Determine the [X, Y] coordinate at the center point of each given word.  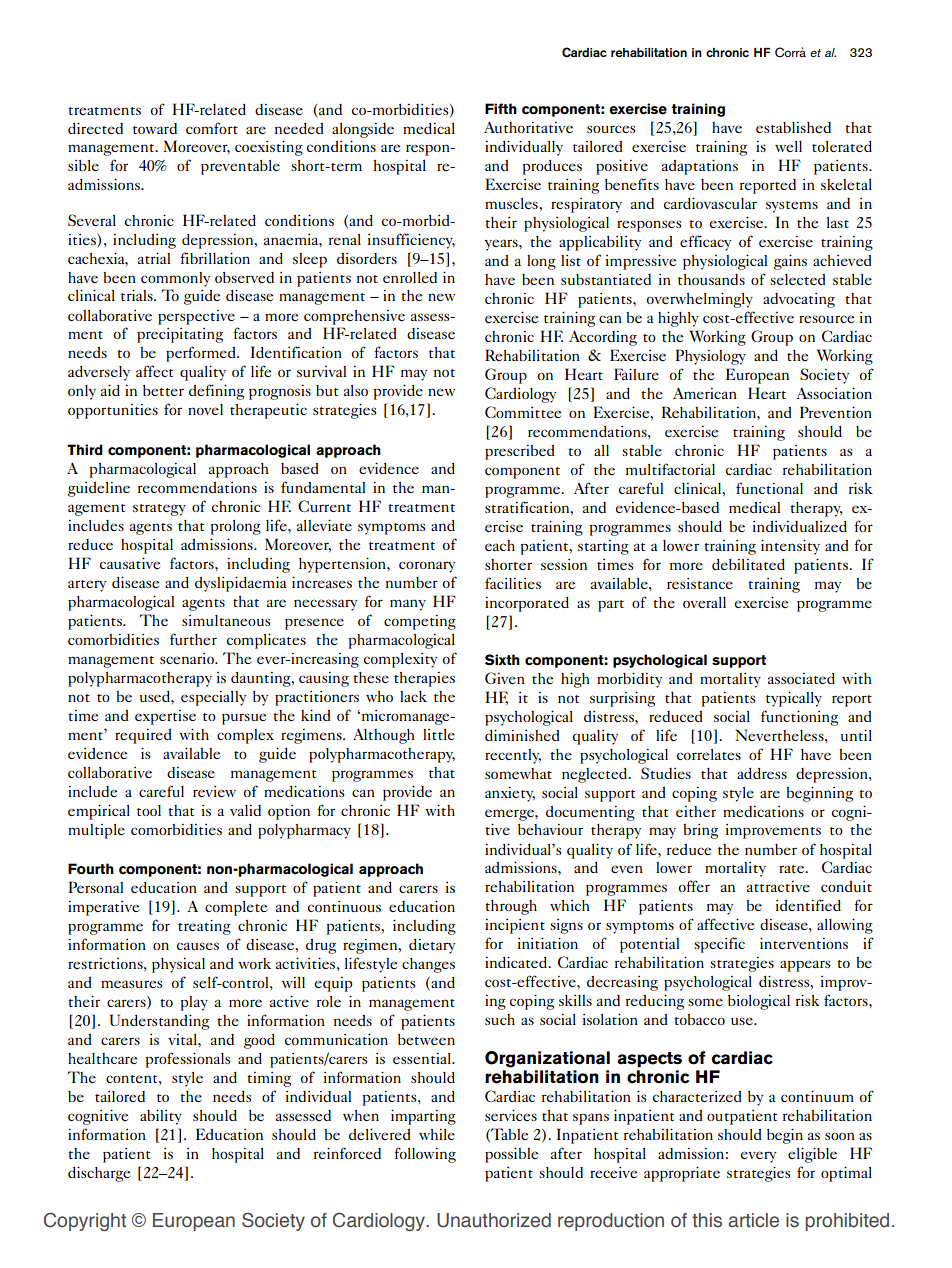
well [788, 146]
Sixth [502, 660]
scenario [188, 658]
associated [801, 678]
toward [155, 128]
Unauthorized [494, 1220]
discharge [99, 1174]
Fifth [501, 108]
